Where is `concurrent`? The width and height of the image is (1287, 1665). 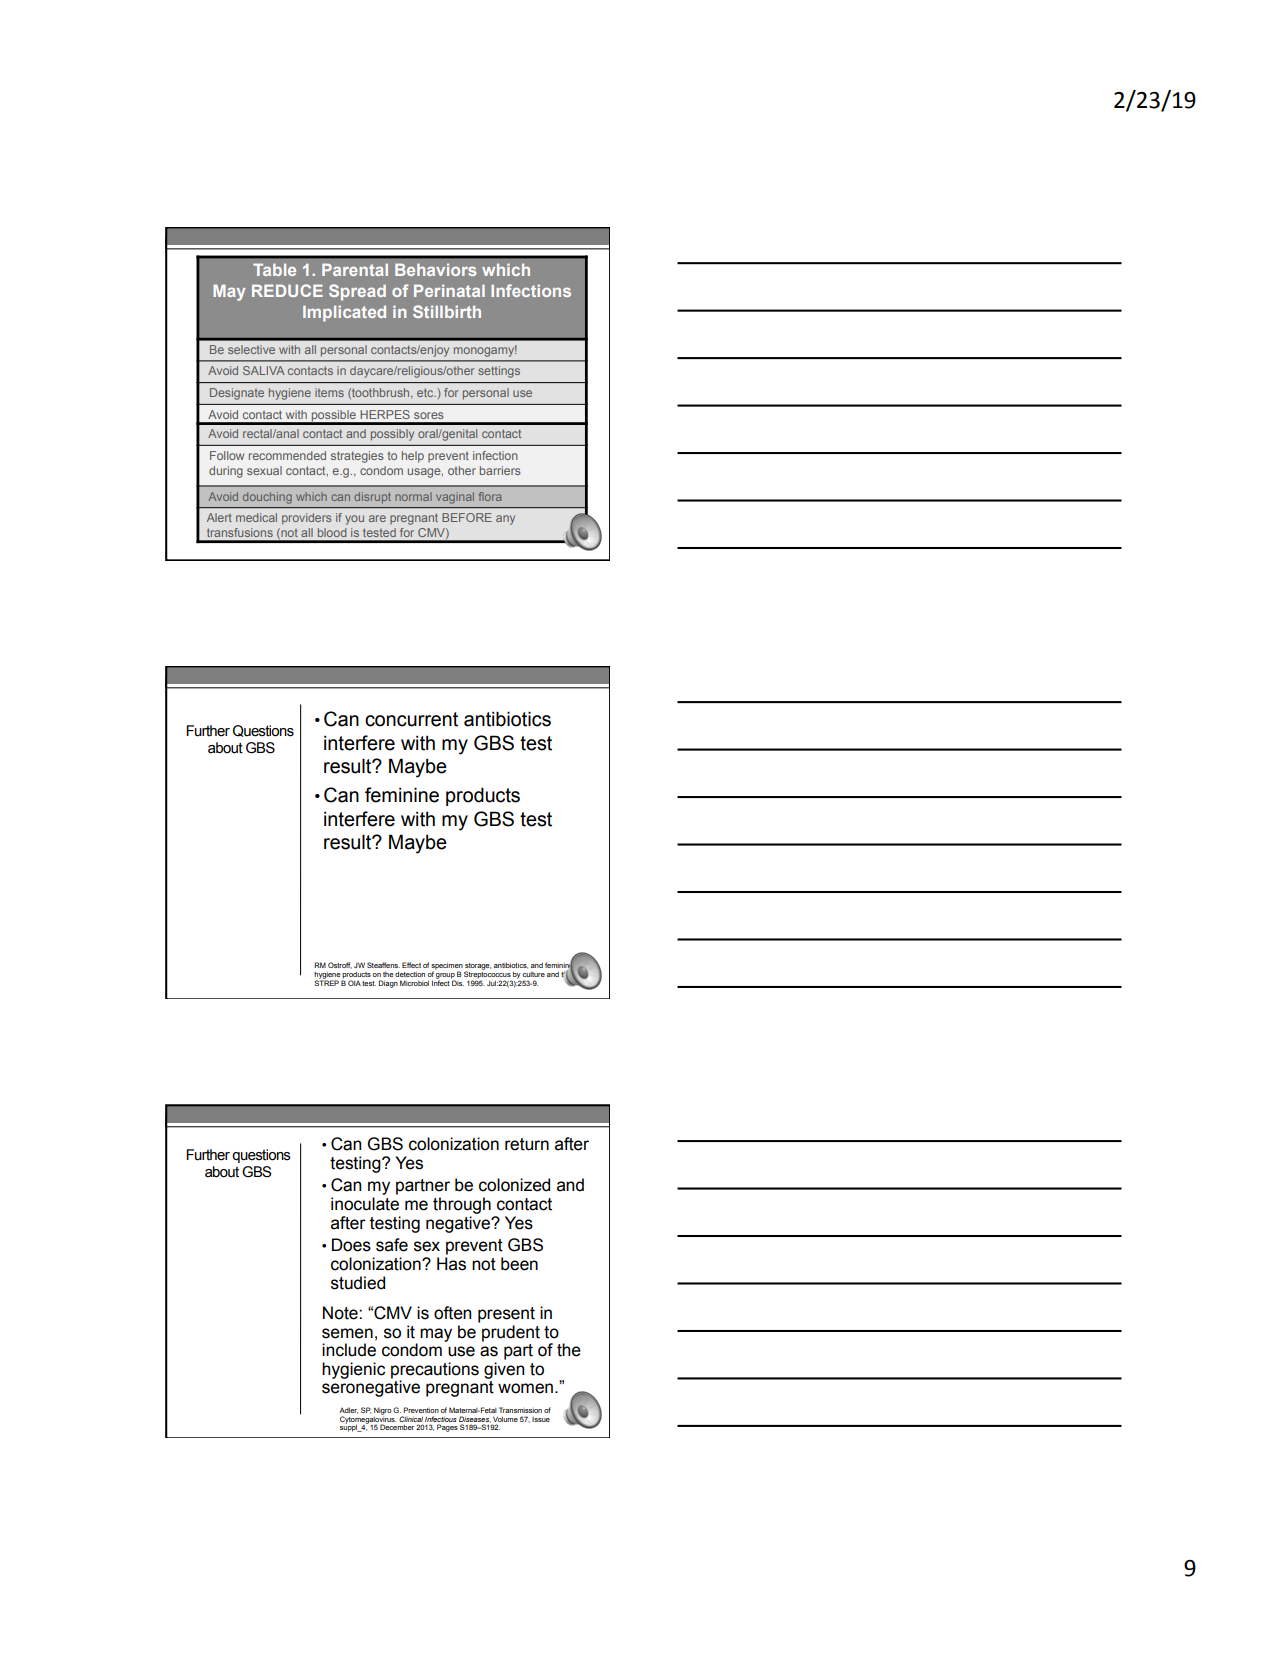
concurrent is located at coordinates (411, 719).
